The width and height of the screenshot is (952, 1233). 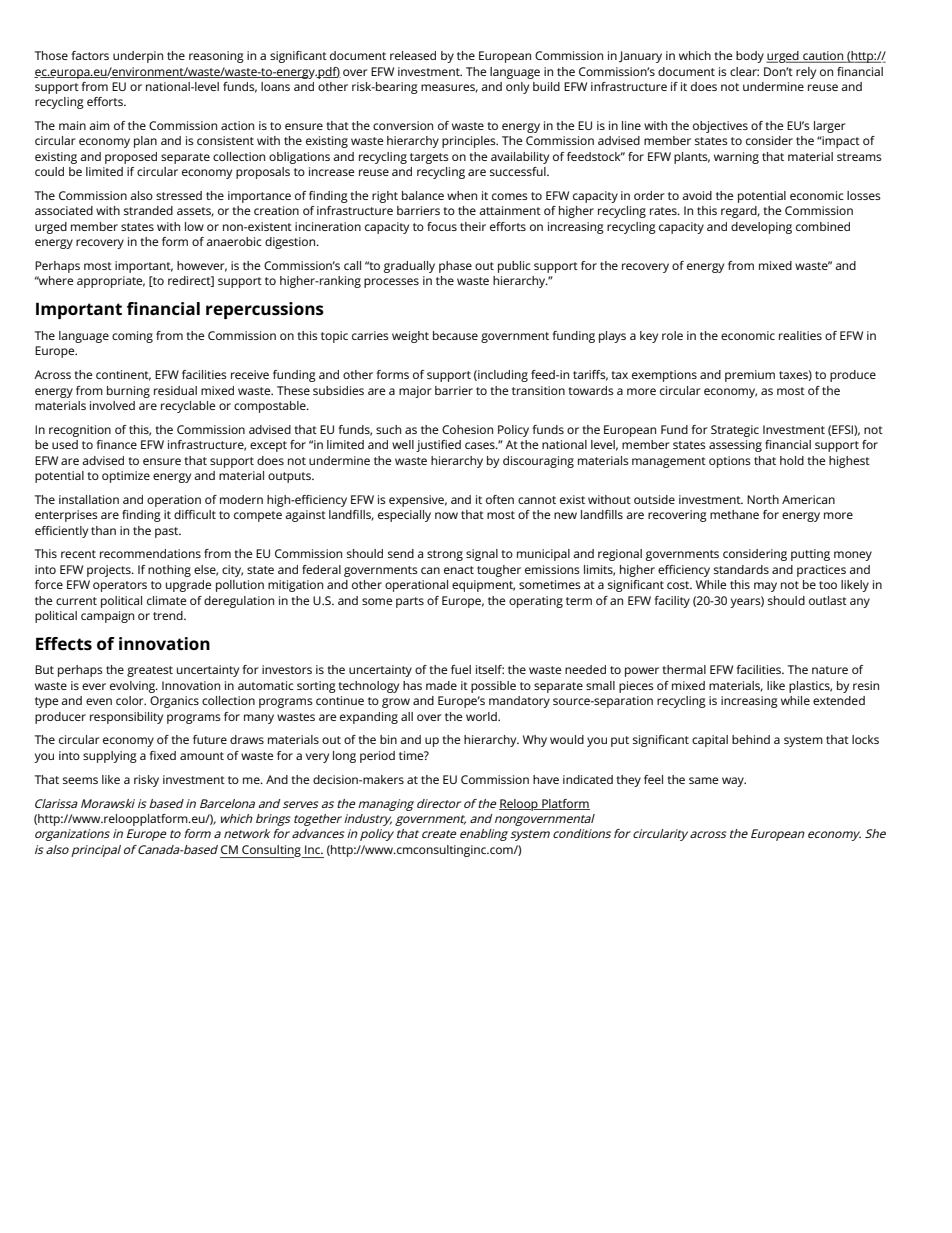 What do you see at coordinates (751, 739) in the screenshot?
I see `behind` at bounding box center [751, 739].
